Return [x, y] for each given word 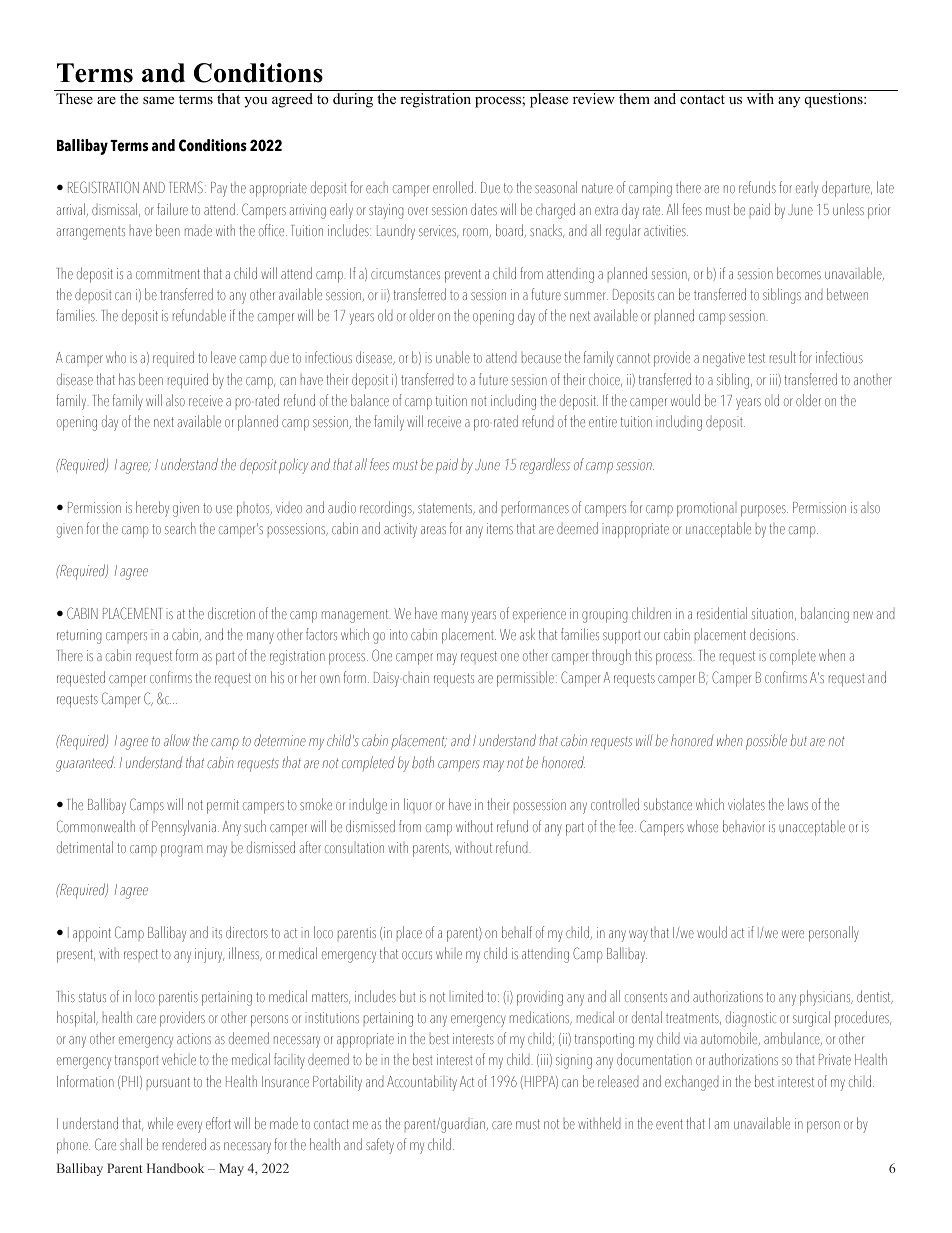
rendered [184, 1144]
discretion [231, 613]
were [793, 934]
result [783, 357]
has [127, 379]
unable [453, 357]
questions [834, 100]
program [181, 851]
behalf [517, 932]
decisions [774, 634]
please [549, 100]
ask [527, 634]
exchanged [692, 1083]
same [158, 100]
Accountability [422, 1083]
